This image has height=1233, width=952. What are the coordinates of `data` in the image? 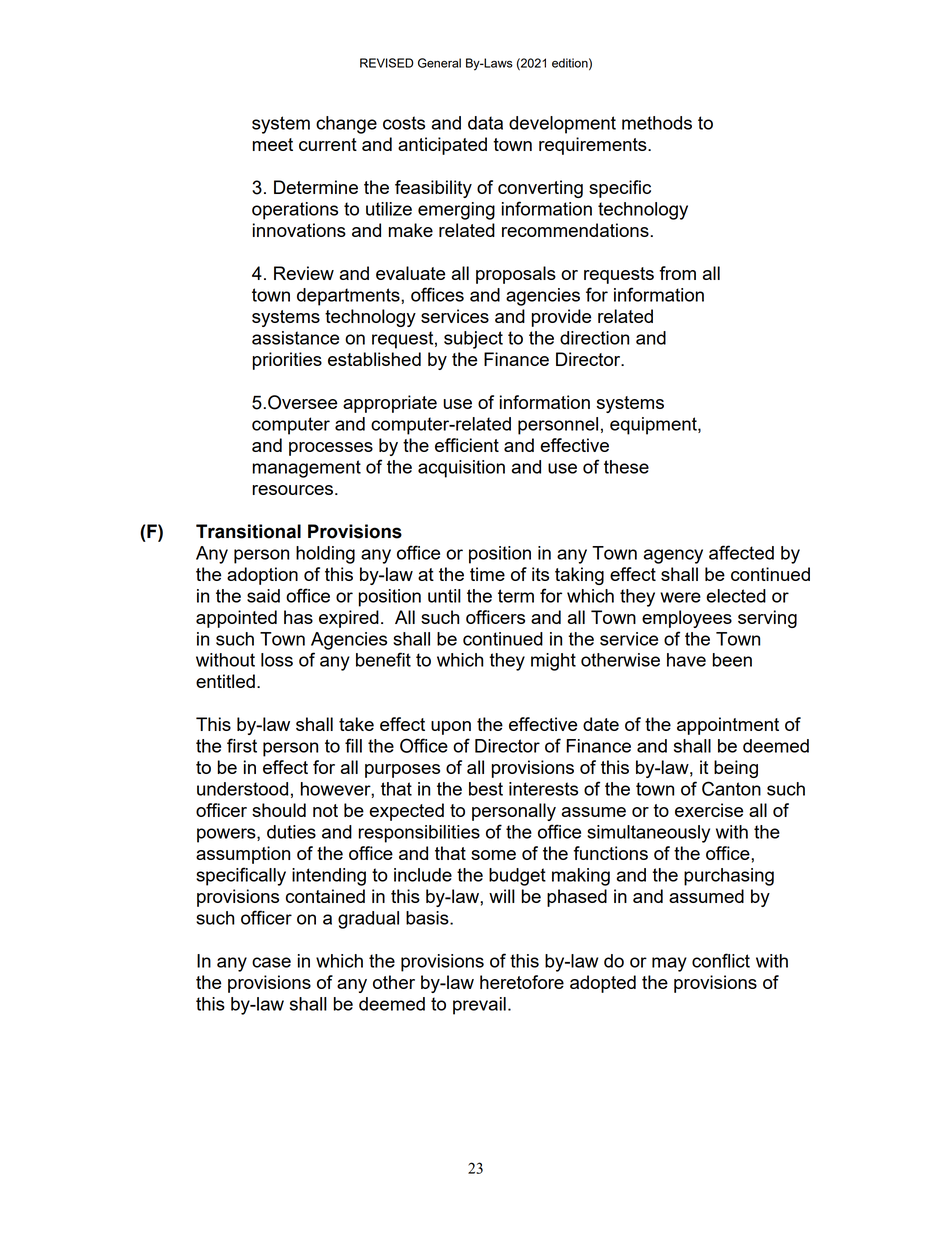 It's located at (485, 123).
